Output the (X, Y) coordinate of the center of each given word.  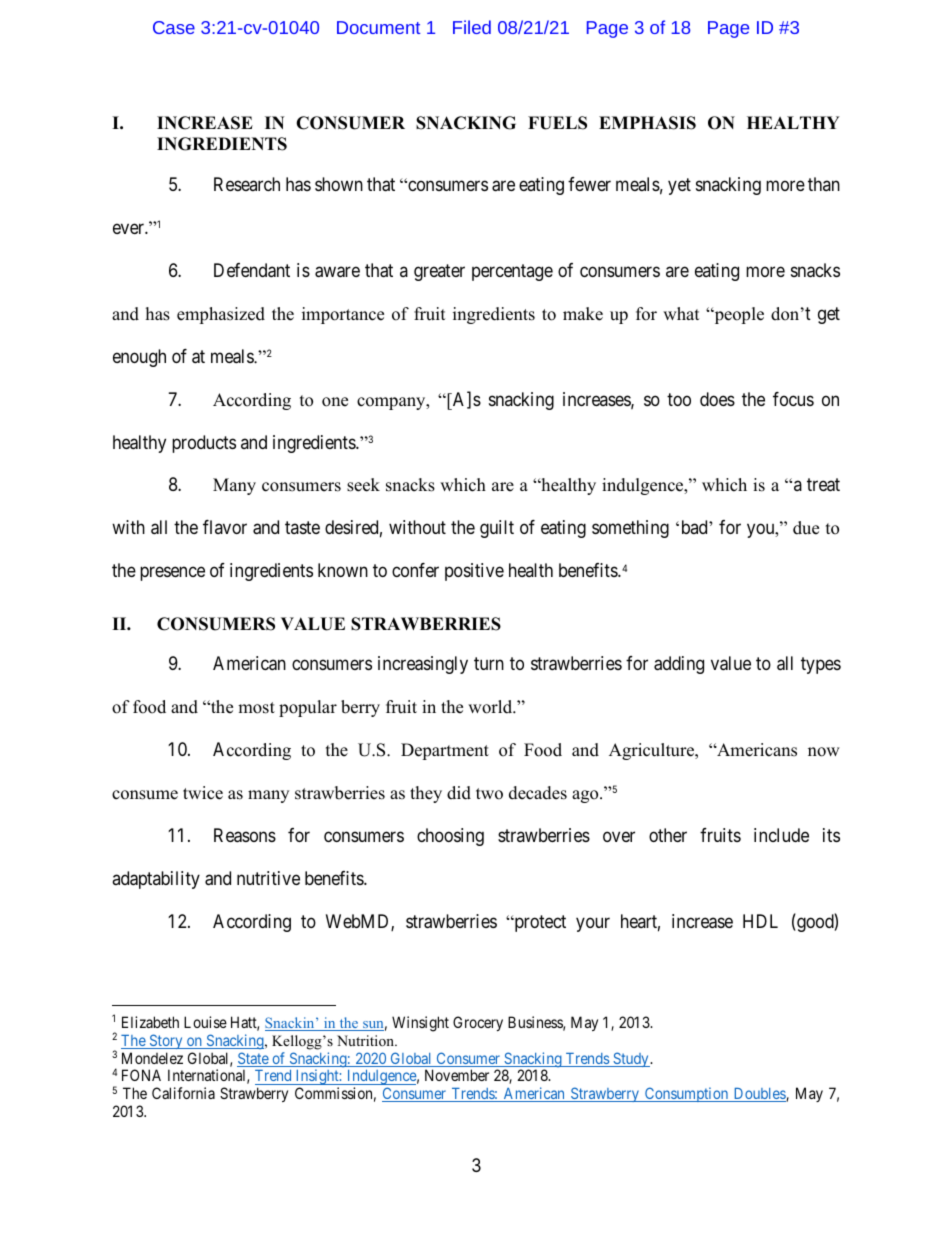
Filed (472, 27)
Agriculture (652, 751)
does (717, 399)
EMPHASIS (647, 123)
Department (445, 751)
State (253, 1059)
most (256, 708)
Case (174, 27)
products (204, 444)
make (583, 314)
